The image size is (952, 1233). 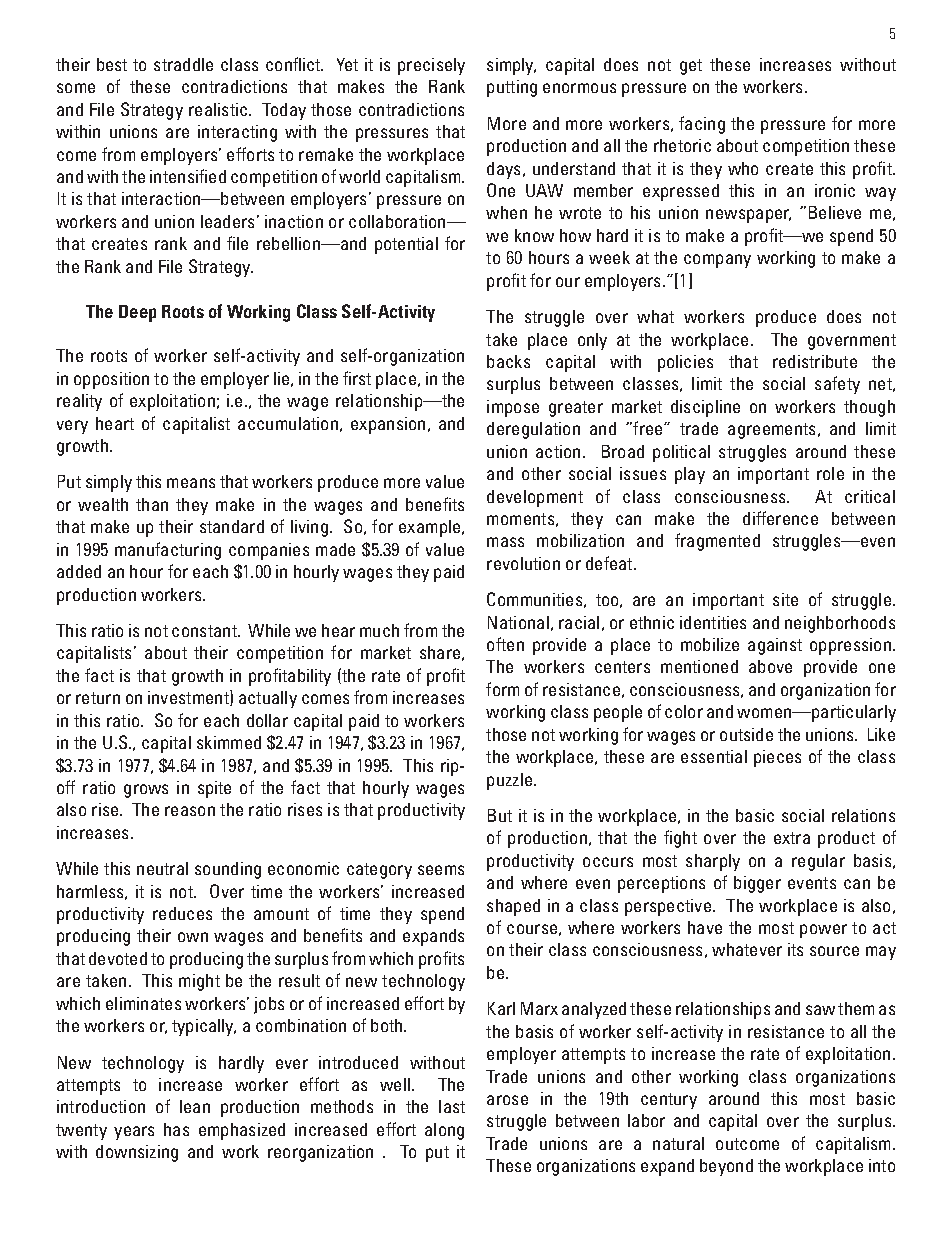 What do you see at coordinates (183, 64) in the screenshot?
I see `straddle` at bounding box center [183, 64].
